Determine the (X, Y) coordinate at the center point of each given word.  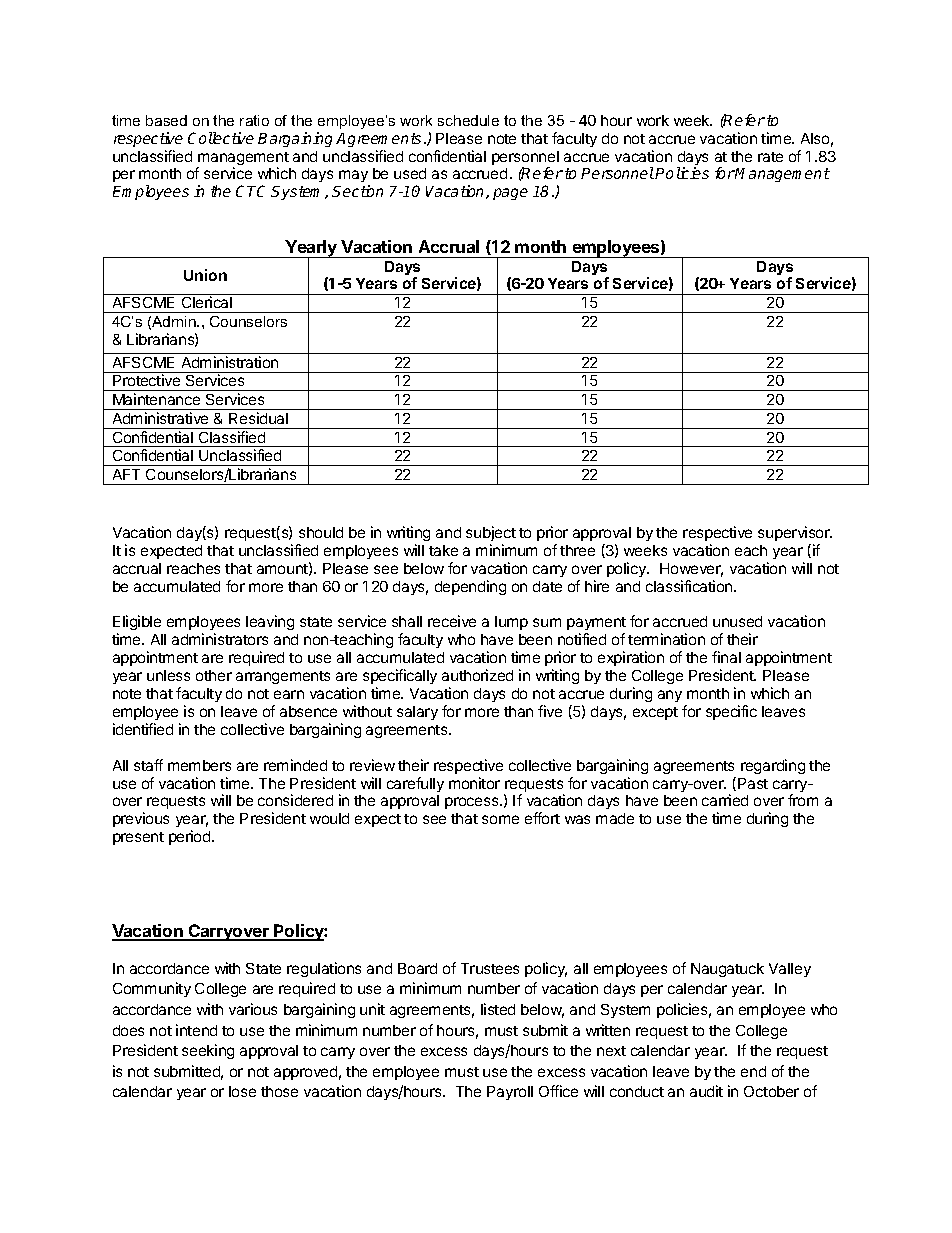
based (166, 120)
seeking (208, 1051)
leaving (270, 622)
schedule (468, 120)
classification (690, 586)
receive (452, 621)
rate (770, 157)
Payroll (510, 1093)
